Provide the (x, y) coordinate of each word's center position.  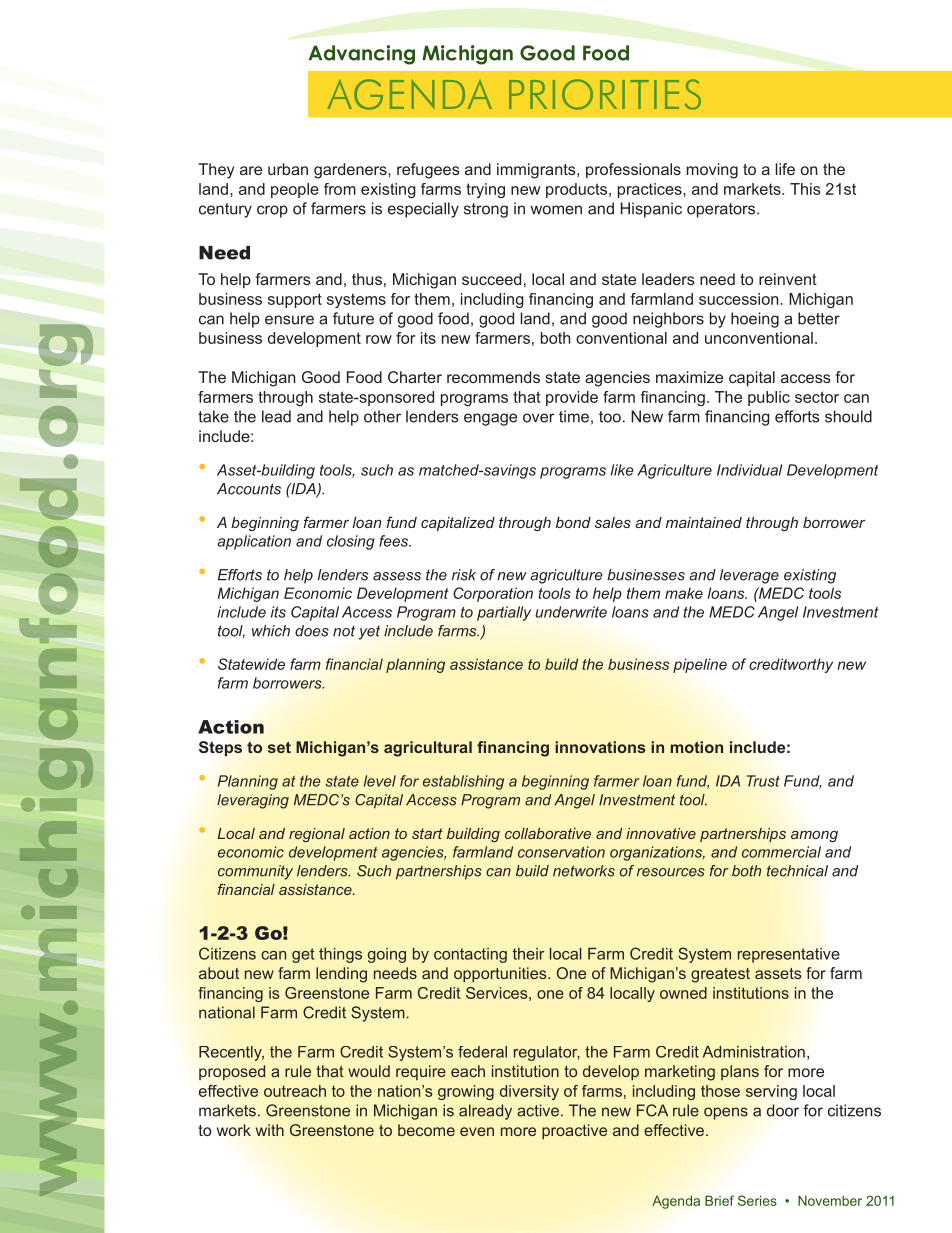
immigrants (537, 171)
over (539, 418)
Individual (749, 470)
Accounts (249, 489)
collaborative (548, 833)
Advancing (362, 55)
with (270, 1130)
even (477, 1131)
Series (757, 1200)
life (785, 169)
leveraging (253, 801)
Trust (763, 781)
